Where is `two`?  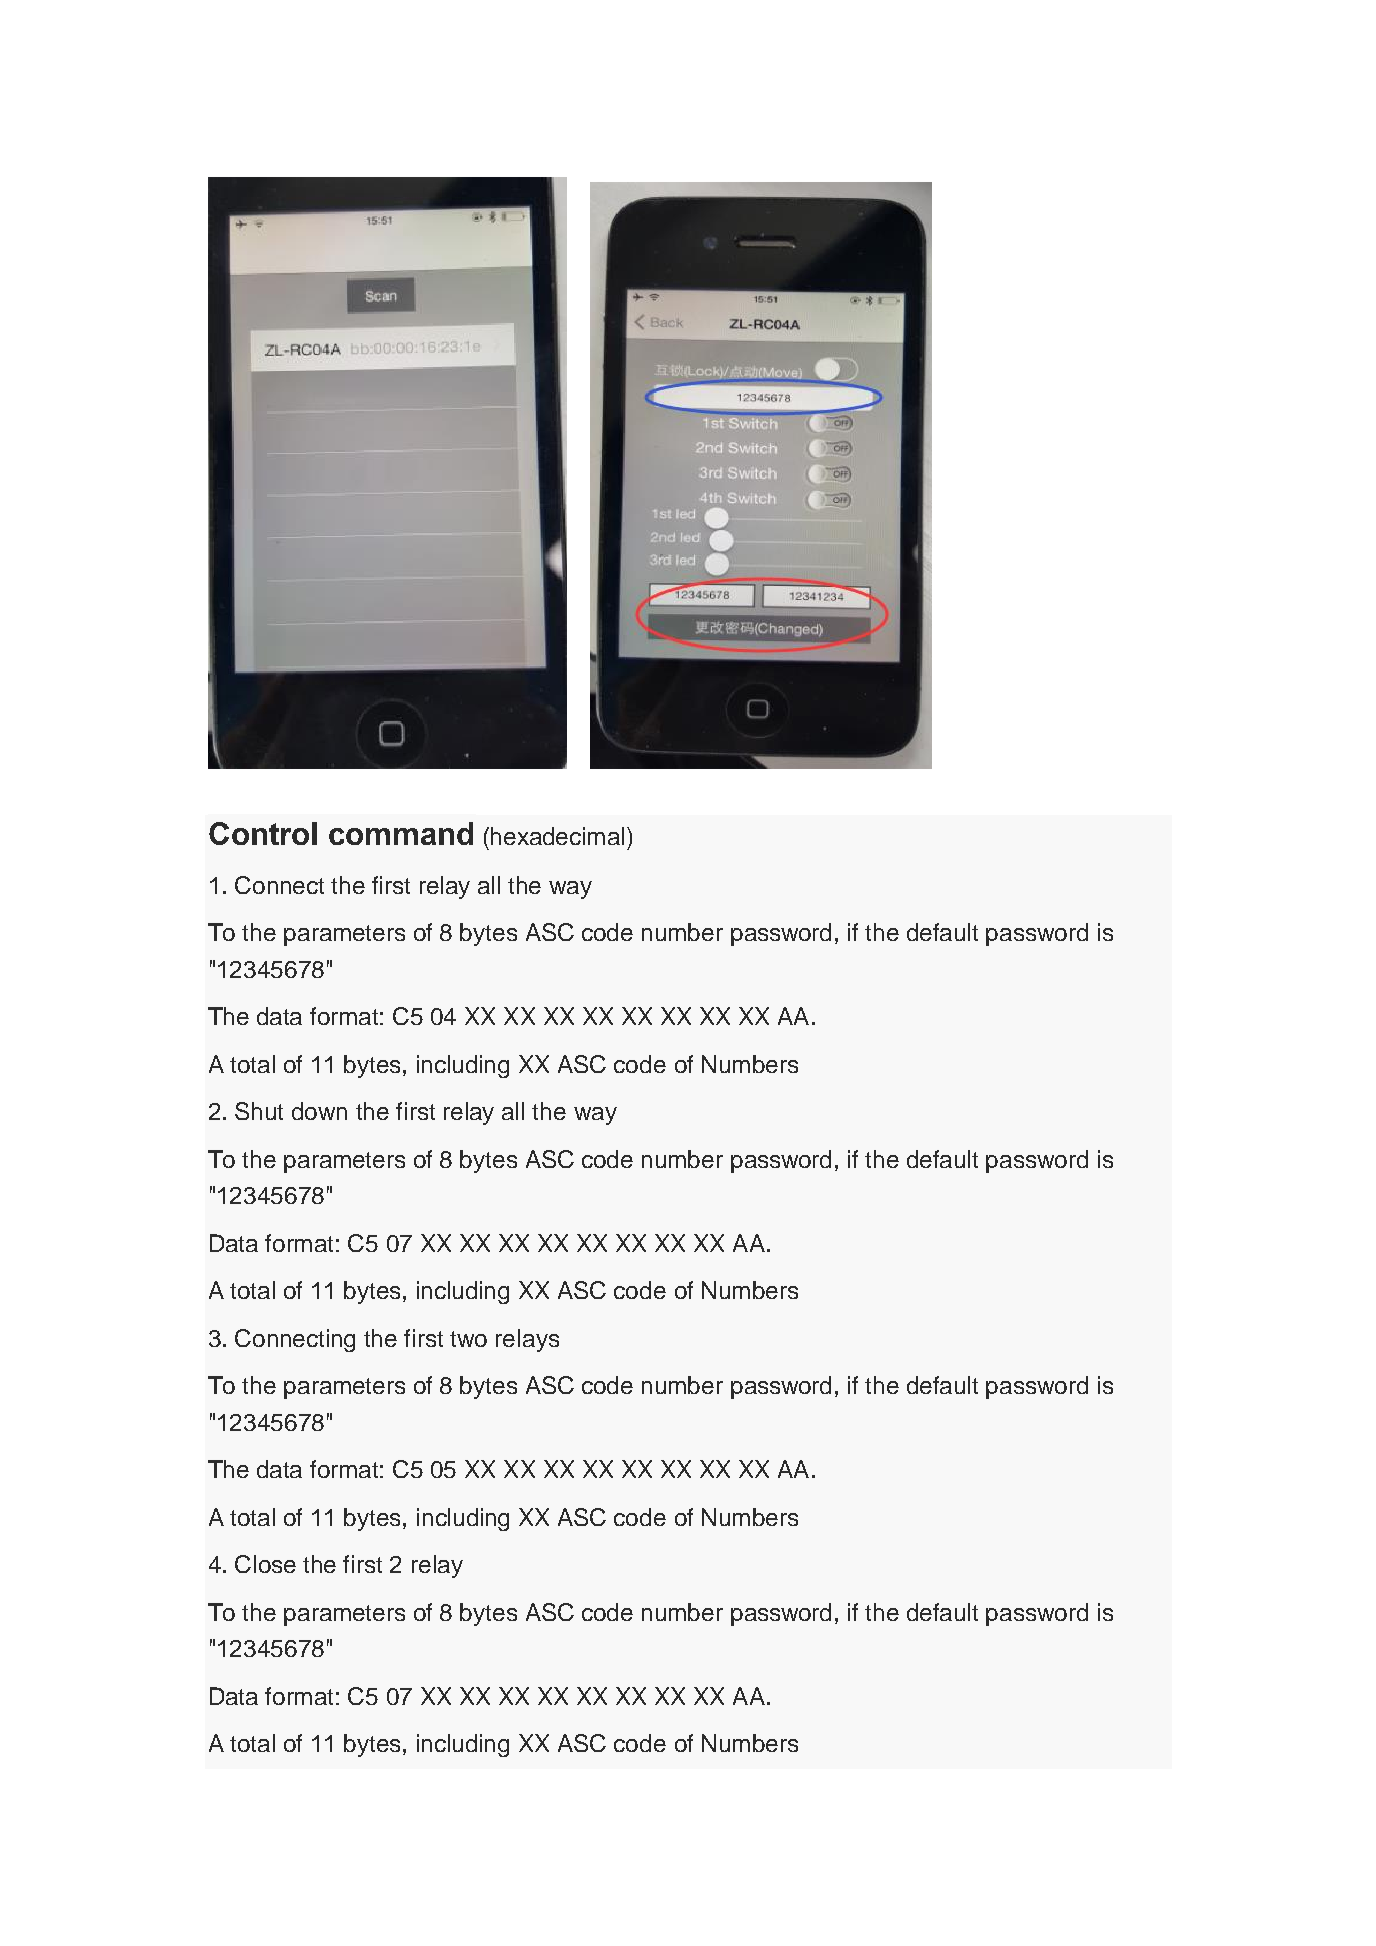
two is located at coordinates (468, 1339).
